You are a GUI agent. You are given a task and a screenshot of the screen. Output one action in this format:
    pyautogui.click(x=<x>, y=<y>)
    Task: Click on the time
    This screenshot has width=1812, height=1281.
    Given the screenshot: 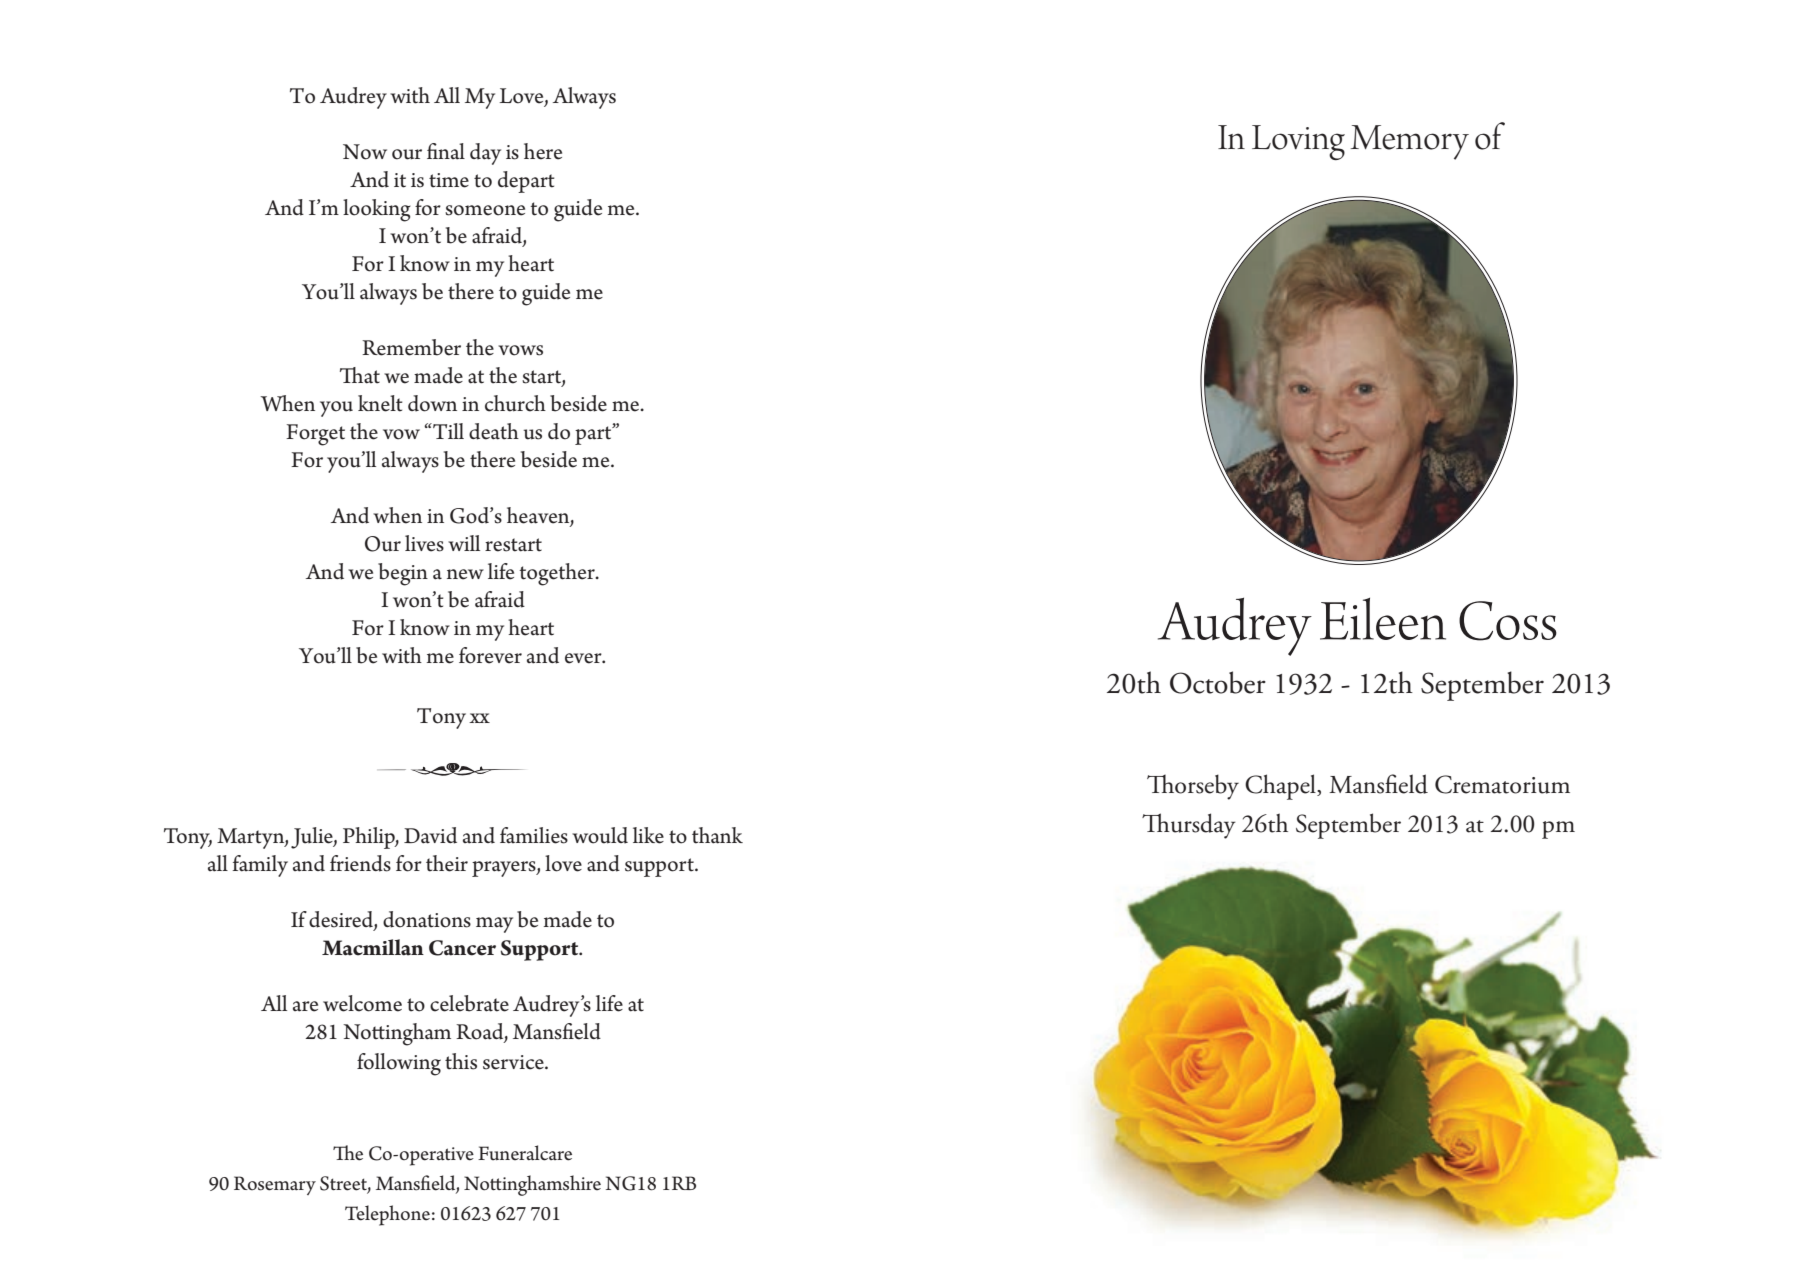 What is the action you would take?
    pyautogui.click(x=449, y=180)
